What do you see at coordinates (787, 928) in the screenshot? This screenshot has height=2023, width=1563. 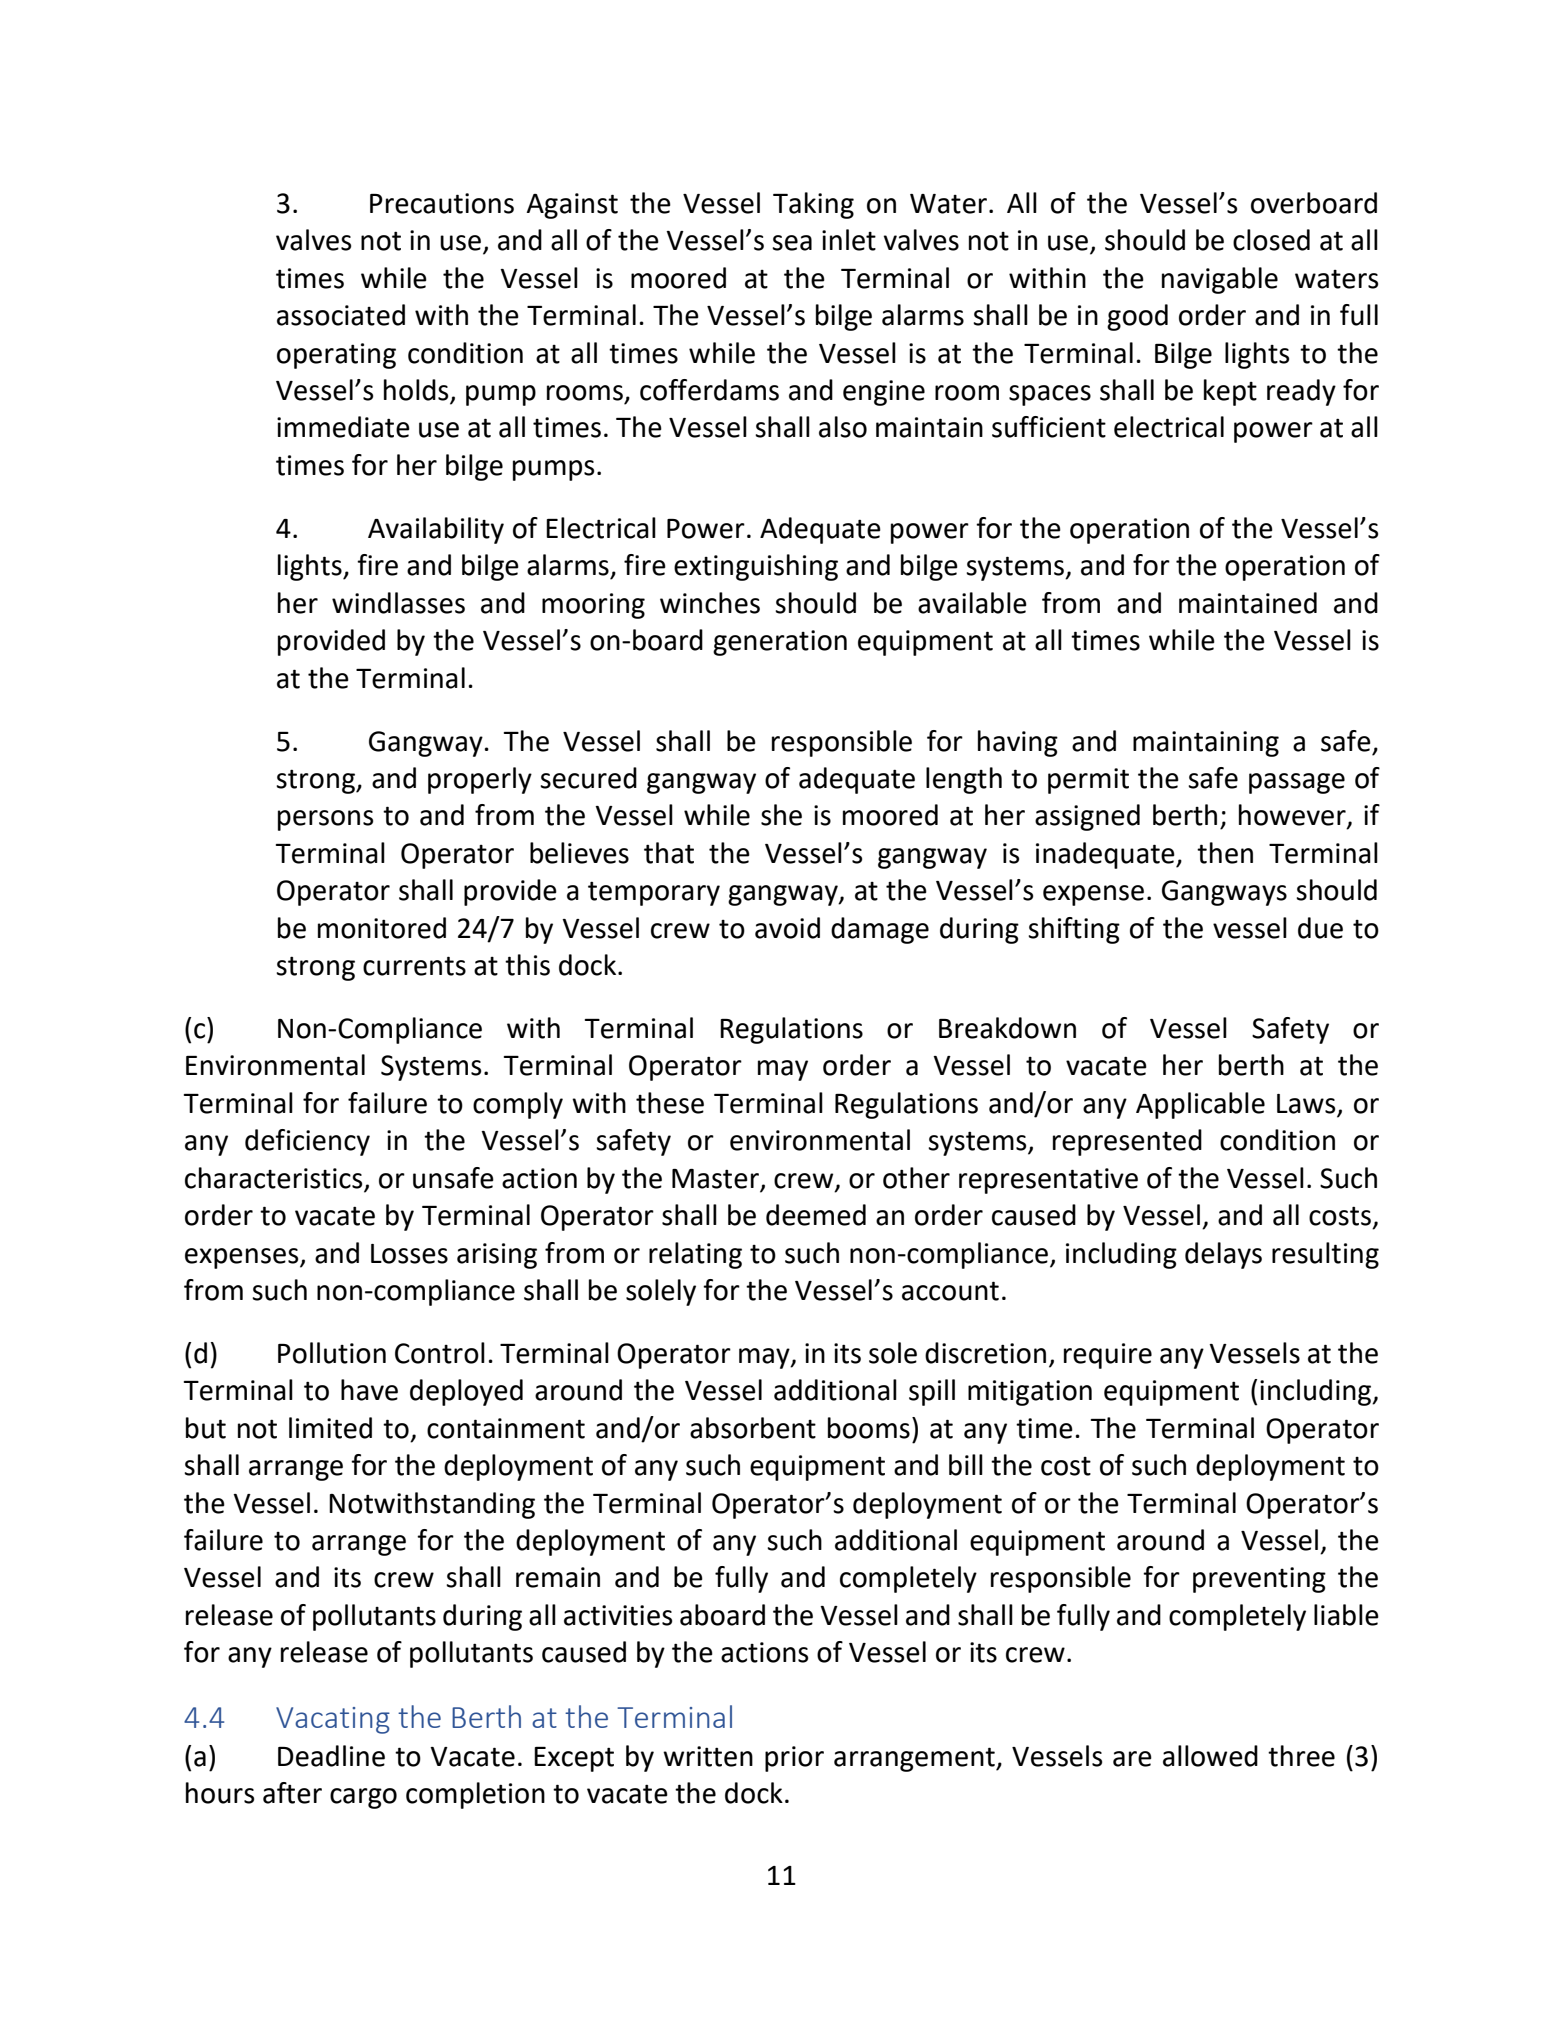 I see `avoid` at bounding box center [787, 928].
